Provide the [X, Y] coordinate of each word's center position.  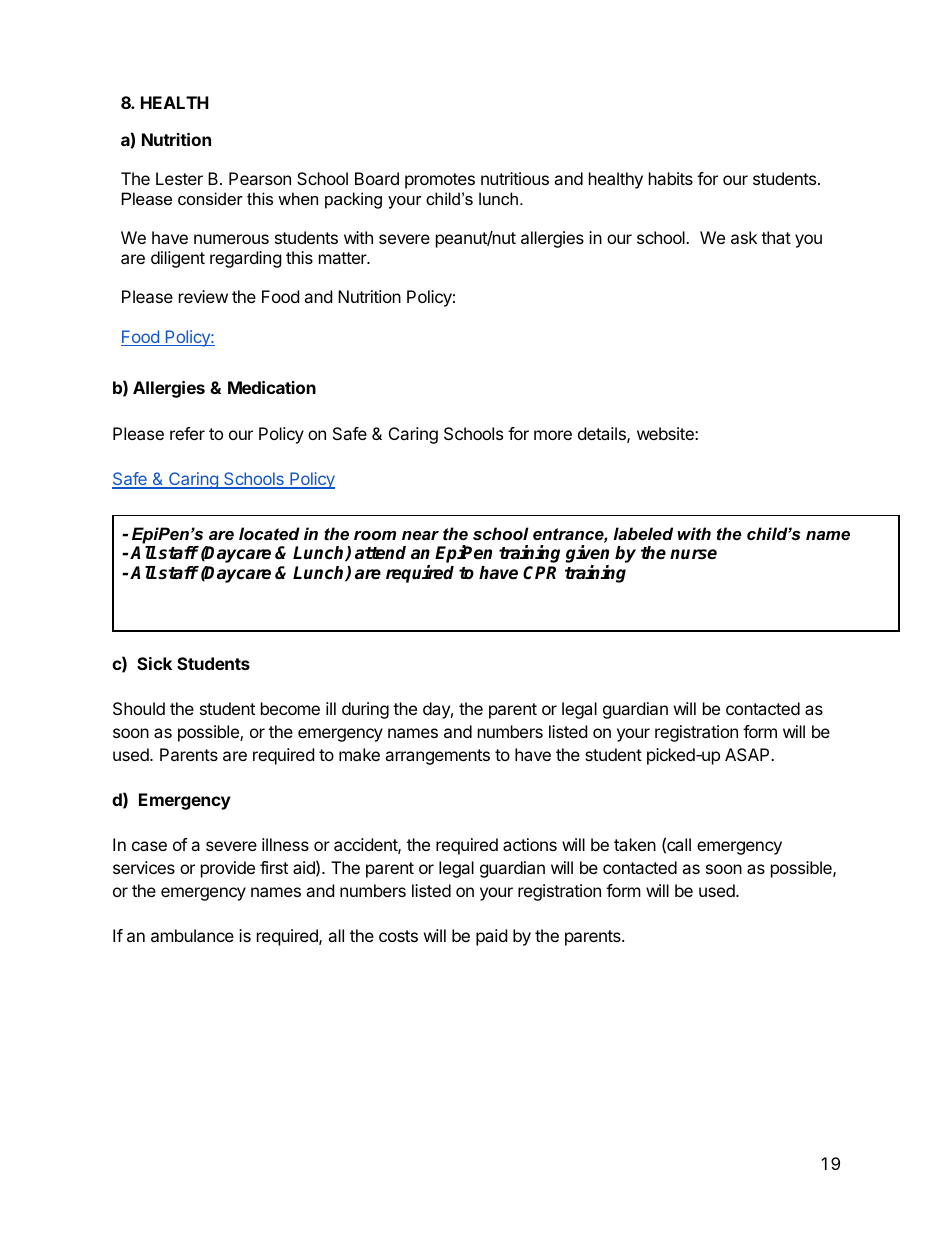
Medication [272, 387]
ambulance [192, 935]
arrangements [437, 757]
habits [671, 178]
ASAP [748, 754]
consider [210, 198]
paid [491, 937]
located [269, 533]
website [666, 433]
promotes [440, 181]
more [553, 435]
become [290, 708]
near [420, 535]
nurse [693, 554]
